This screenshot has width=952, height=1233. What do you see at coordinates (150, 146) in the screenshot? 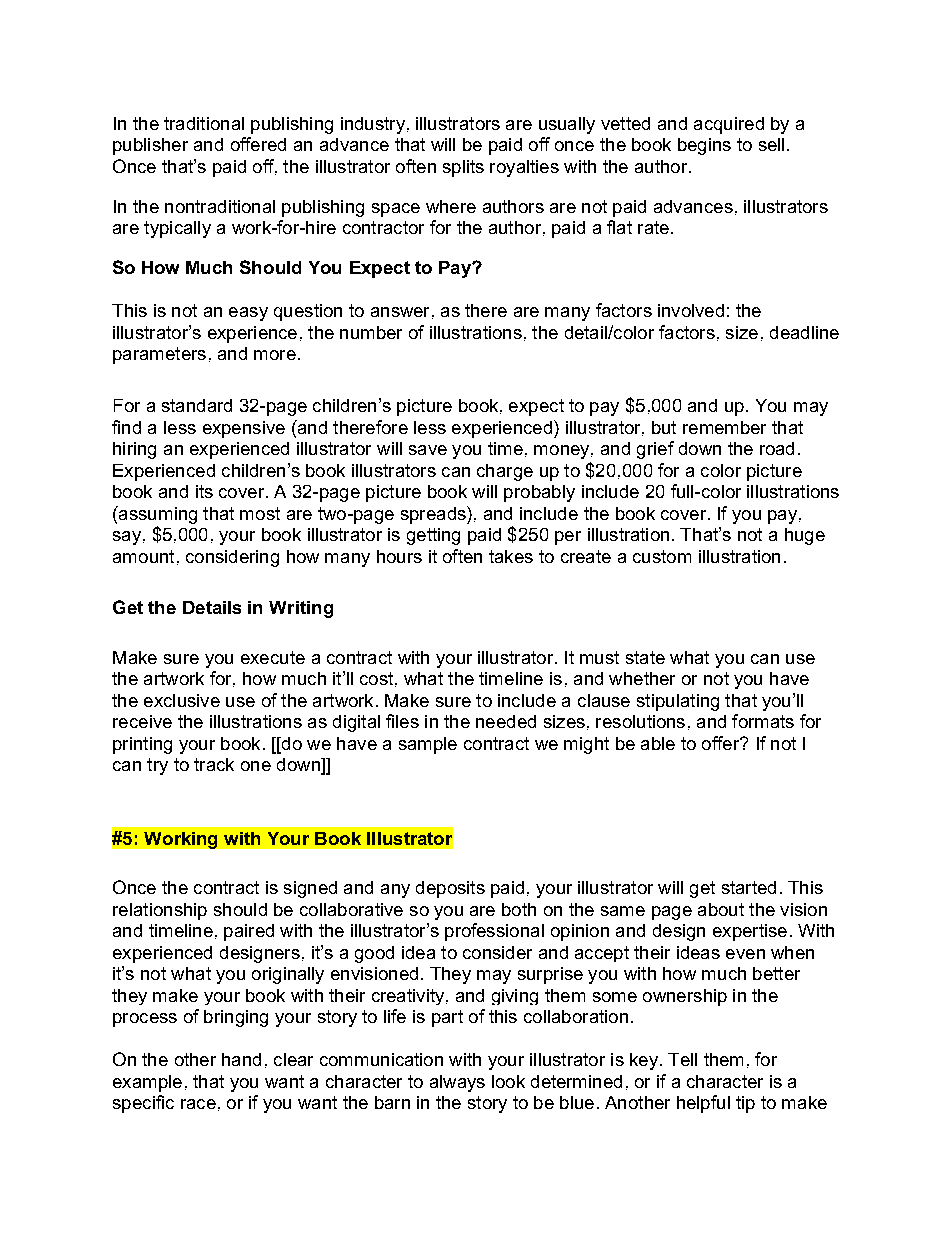
I see `publisher` at bounding box center [150, 146].
